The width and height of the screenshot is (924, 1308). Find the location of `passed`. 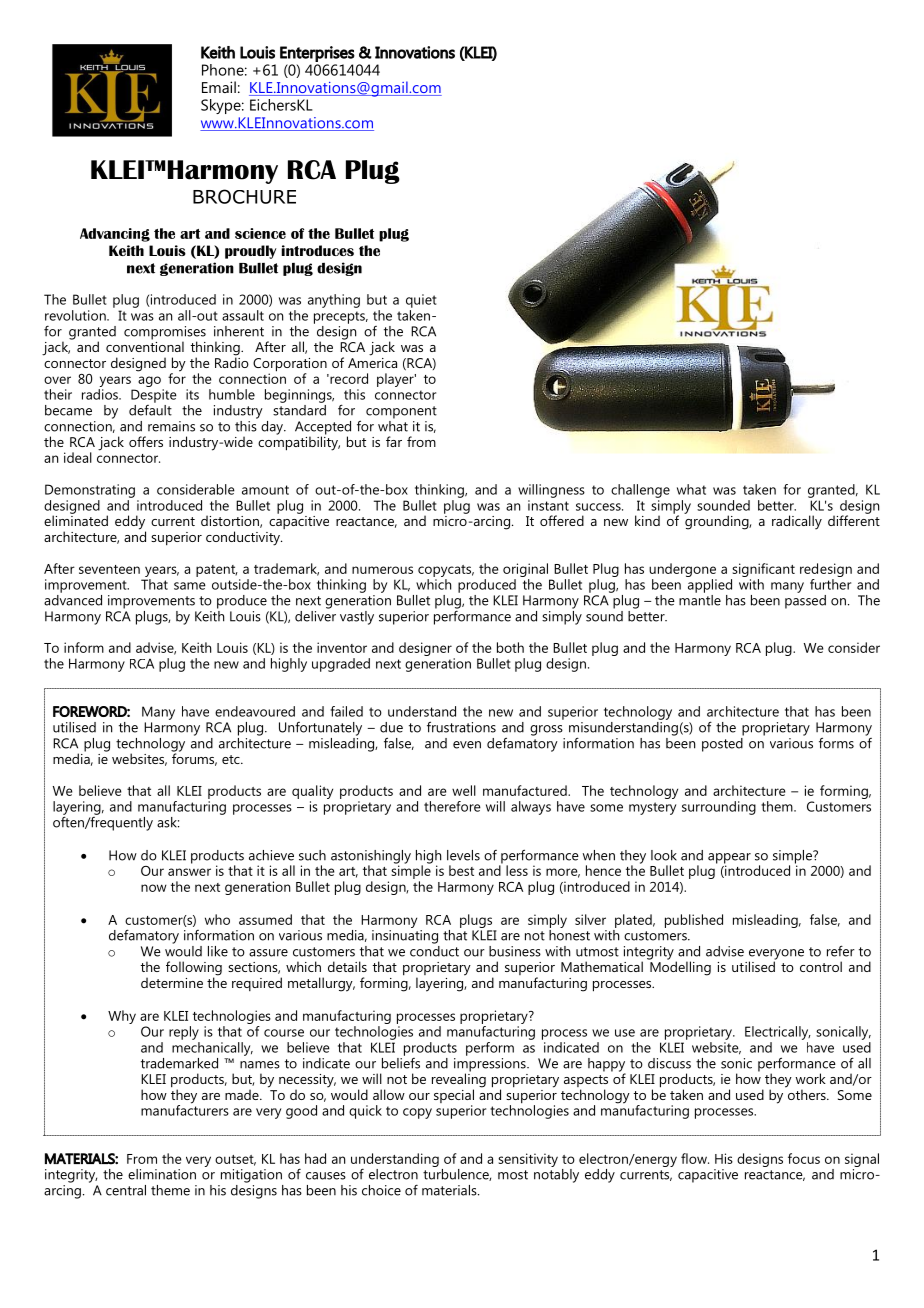

passed is located at coordinates (805, 602).
